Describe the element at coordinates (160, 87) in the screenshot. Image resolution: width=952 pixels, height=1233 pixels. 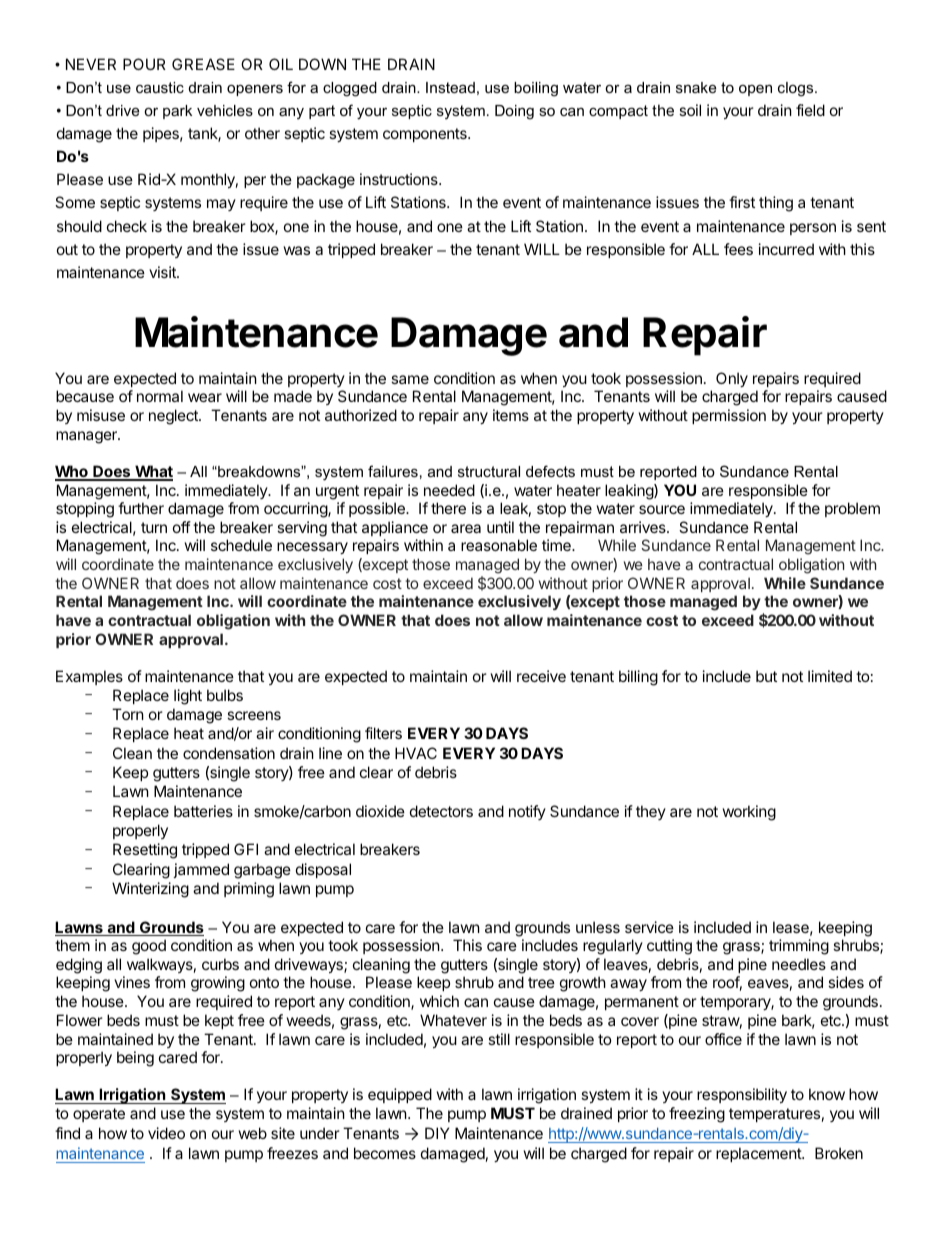
I see `caustic` at that location.
